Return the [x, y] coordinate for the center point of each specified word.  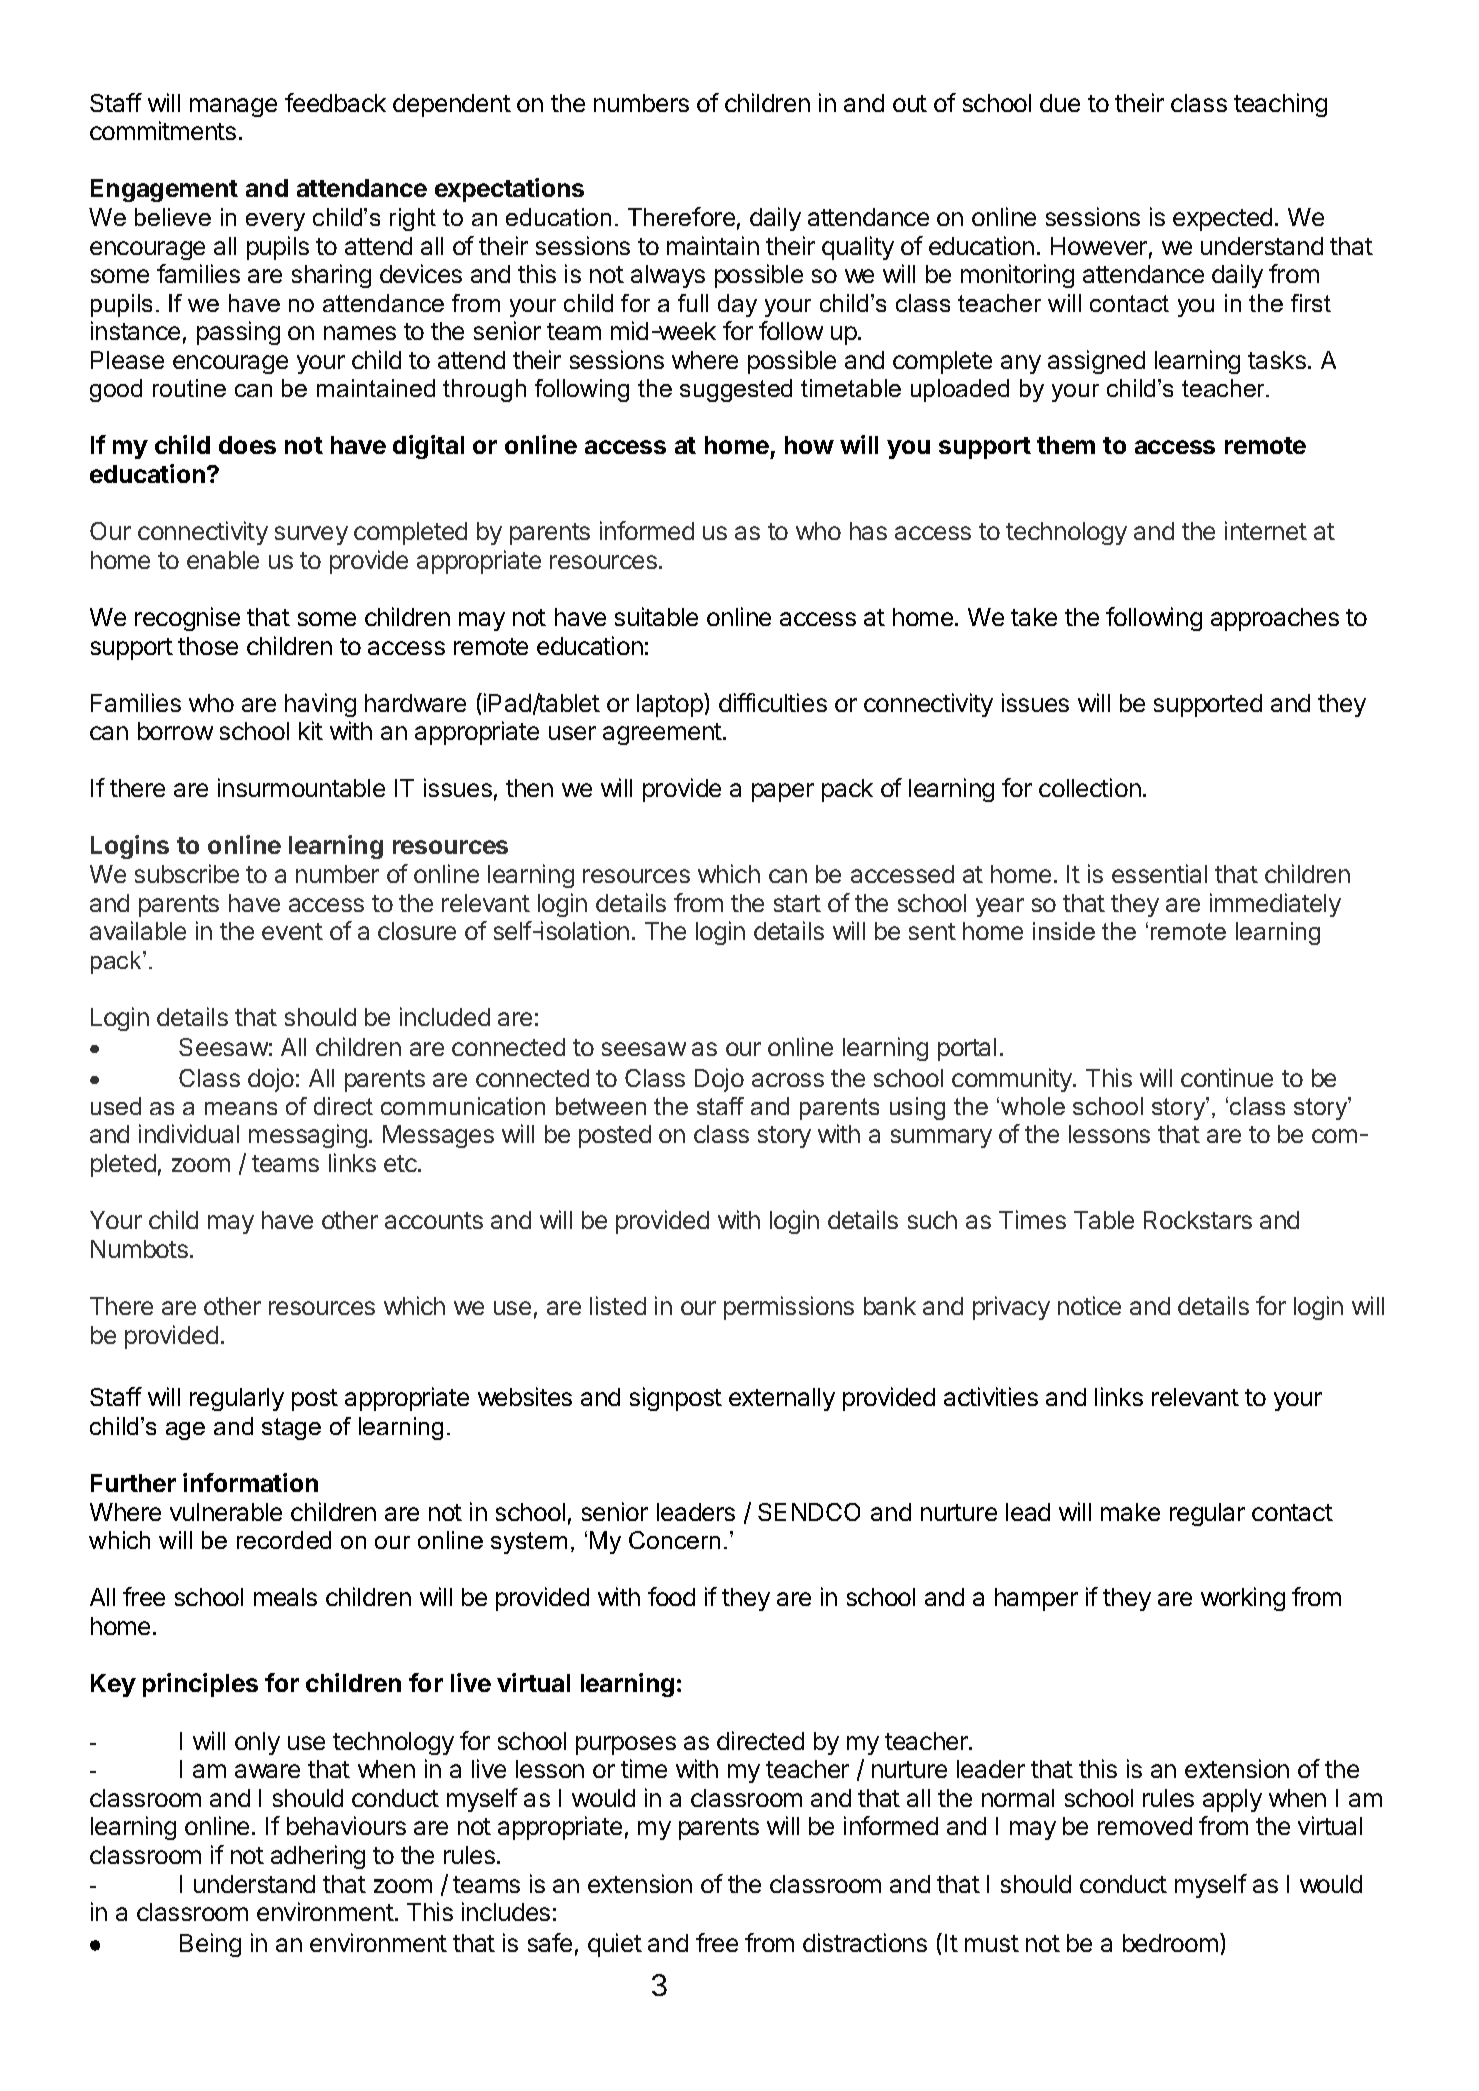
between [601, 1106]
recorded [284, 1540]
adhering [318, 1857]
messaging [308, 1136]
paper [783, 792]
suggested [736, 390]
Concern [674, 1540]
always [668, 276]
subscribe [187, 873]
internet [1266, 530]
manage [233, 107]
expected [1222, 219]
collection [1090, 787]
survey [311, 535]
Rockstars [1198, 1220]
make [1130, 1512]
